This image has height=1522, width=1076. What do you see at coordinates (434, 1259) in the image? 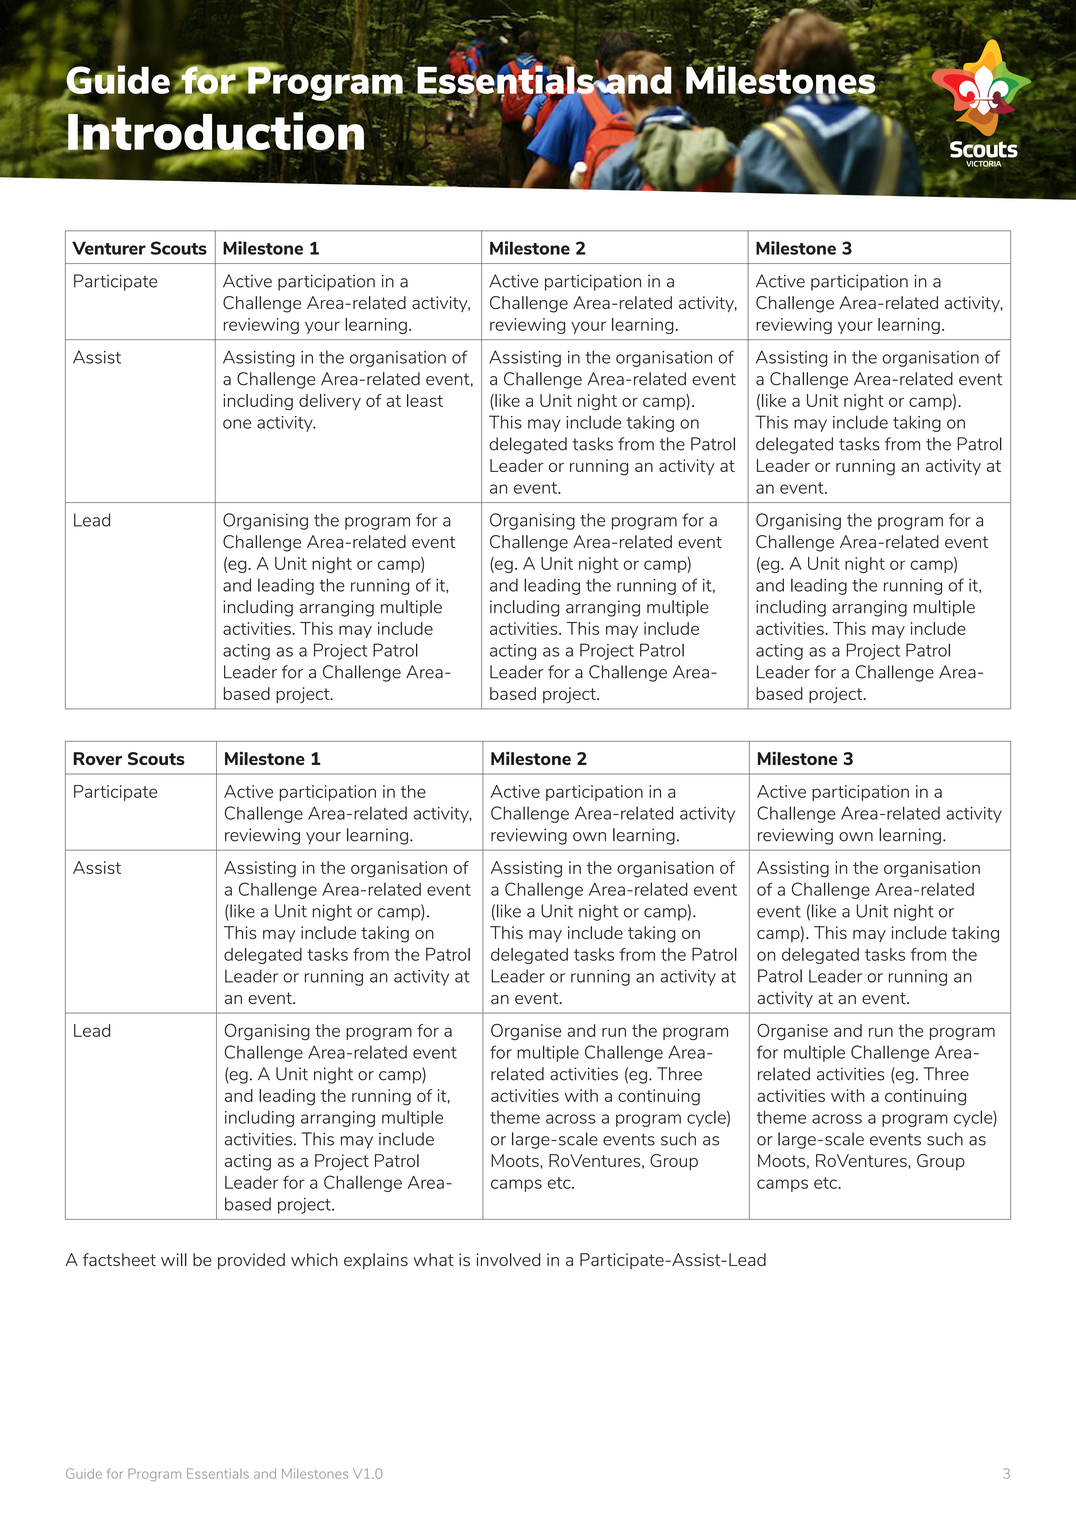
I see `what` at bounding box center [434, 1259].
